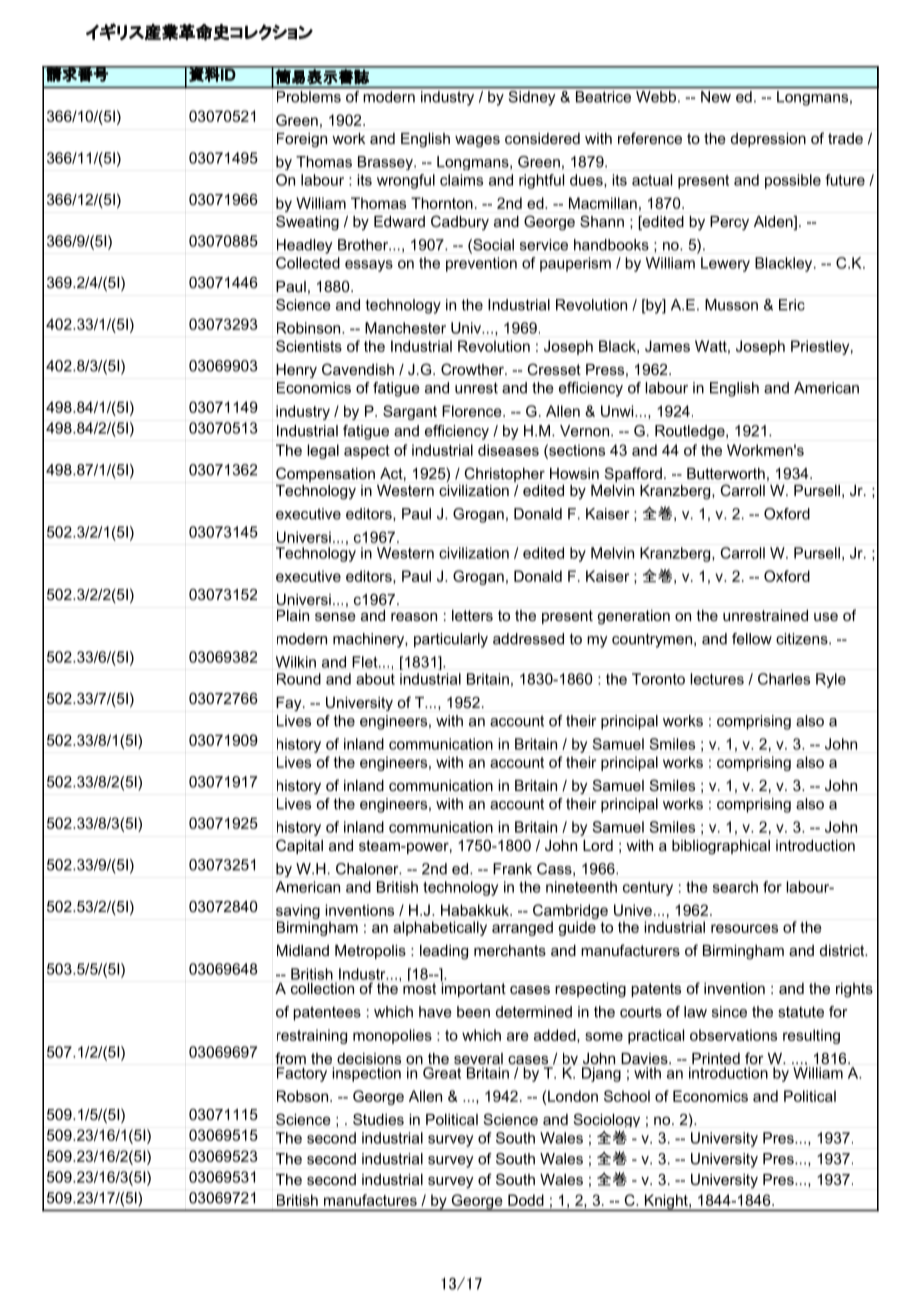 The width and height of the image is (924, 1308). What do you see at coordinates (302, 140) in the image?
I see `Foreign` at bounding box center [302, 140].
